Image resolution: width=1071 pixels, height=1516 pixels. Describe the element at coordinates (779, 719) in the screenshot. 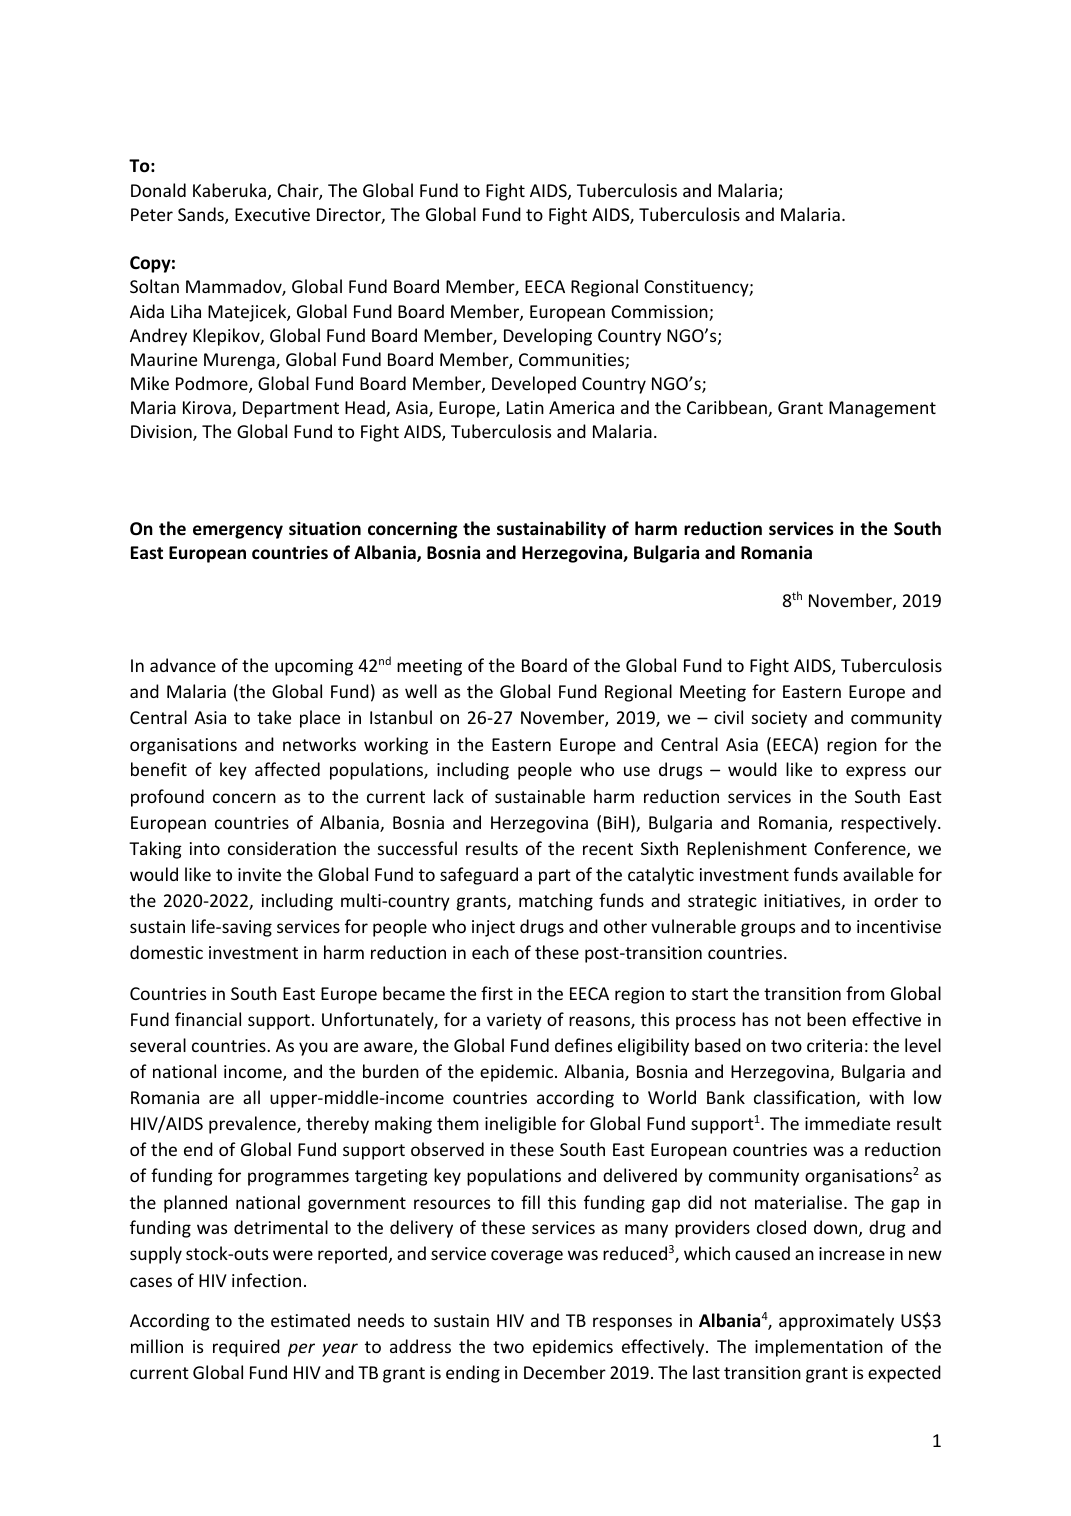

I see `society` at that location.
